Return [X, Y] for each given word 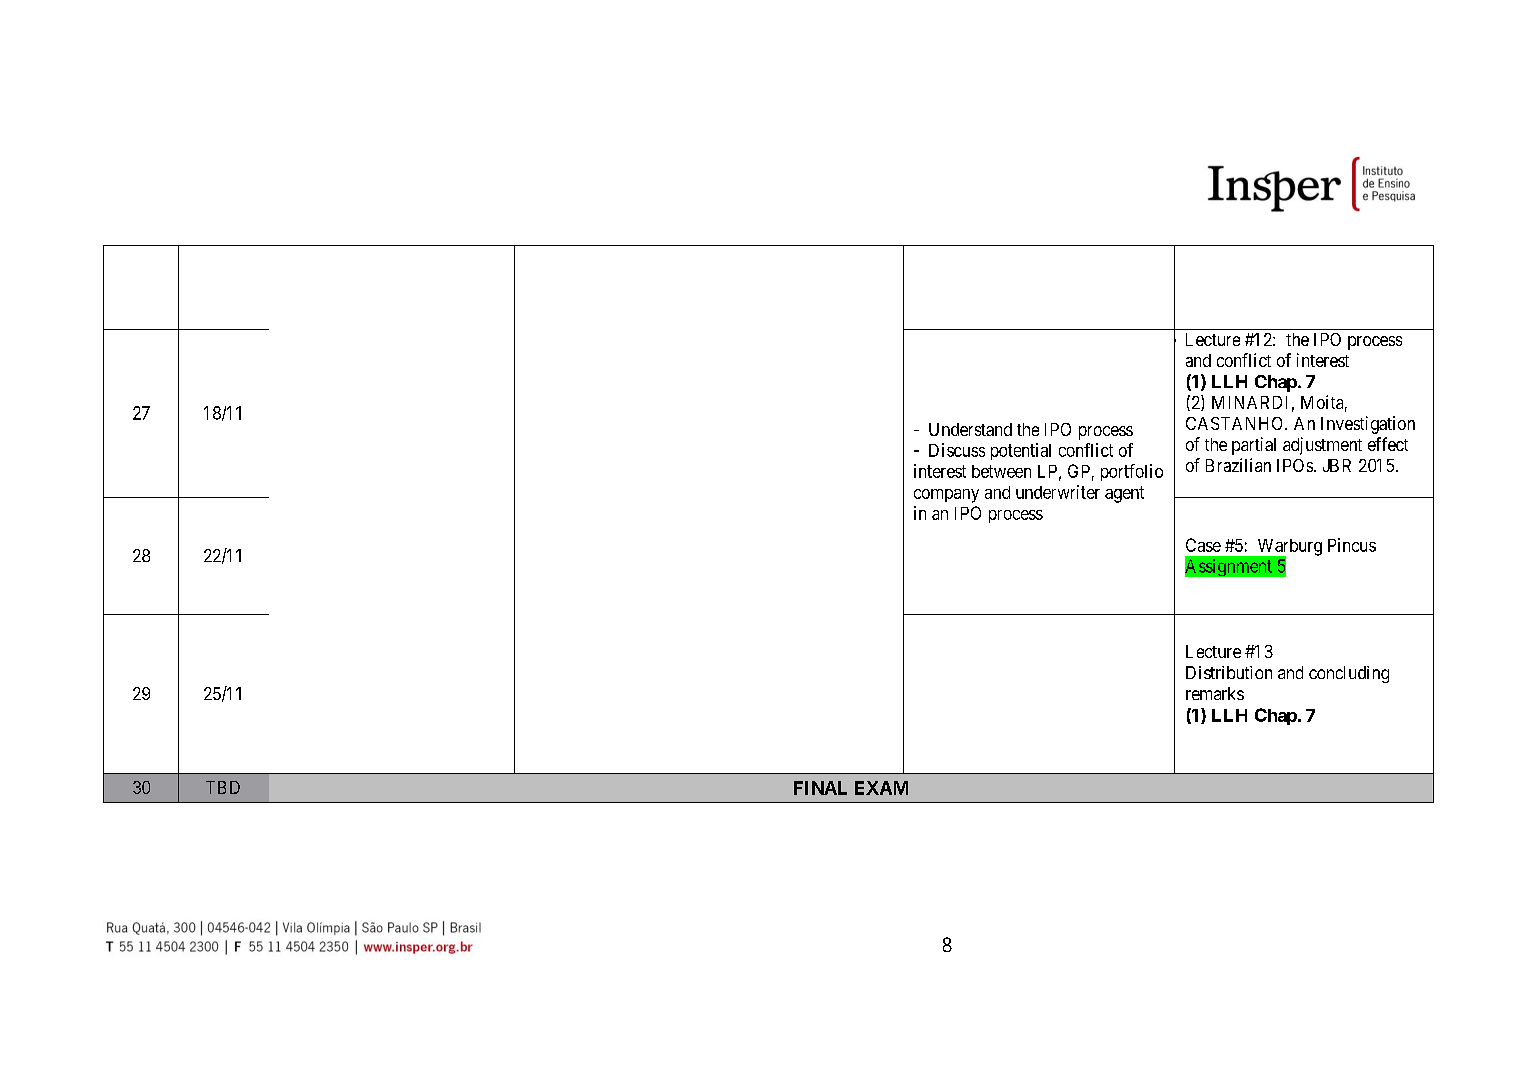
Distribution [1229, 672]
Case [1203, 545]
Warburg [1288, 548]
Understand [970, 429]
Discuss [957, 450]
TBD [223, 787]
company [946, 496]
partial [1254, 446]
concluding [1349, 674]
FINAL [820, 788]
